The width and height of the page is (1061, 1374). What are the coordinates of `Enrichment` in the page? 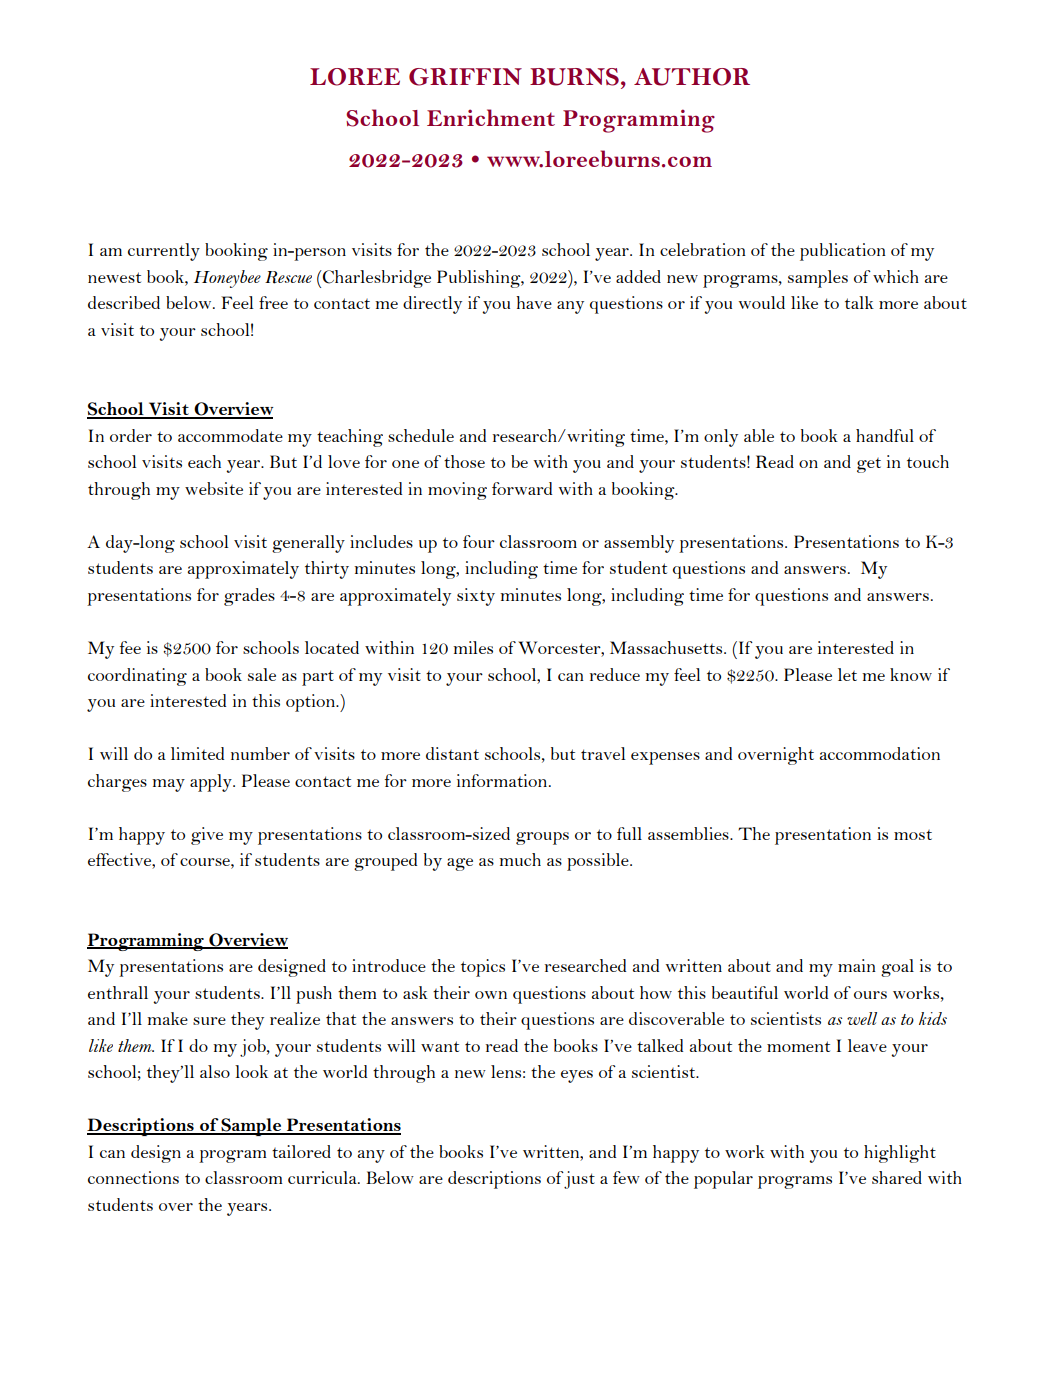 It's located at (491, 117).
